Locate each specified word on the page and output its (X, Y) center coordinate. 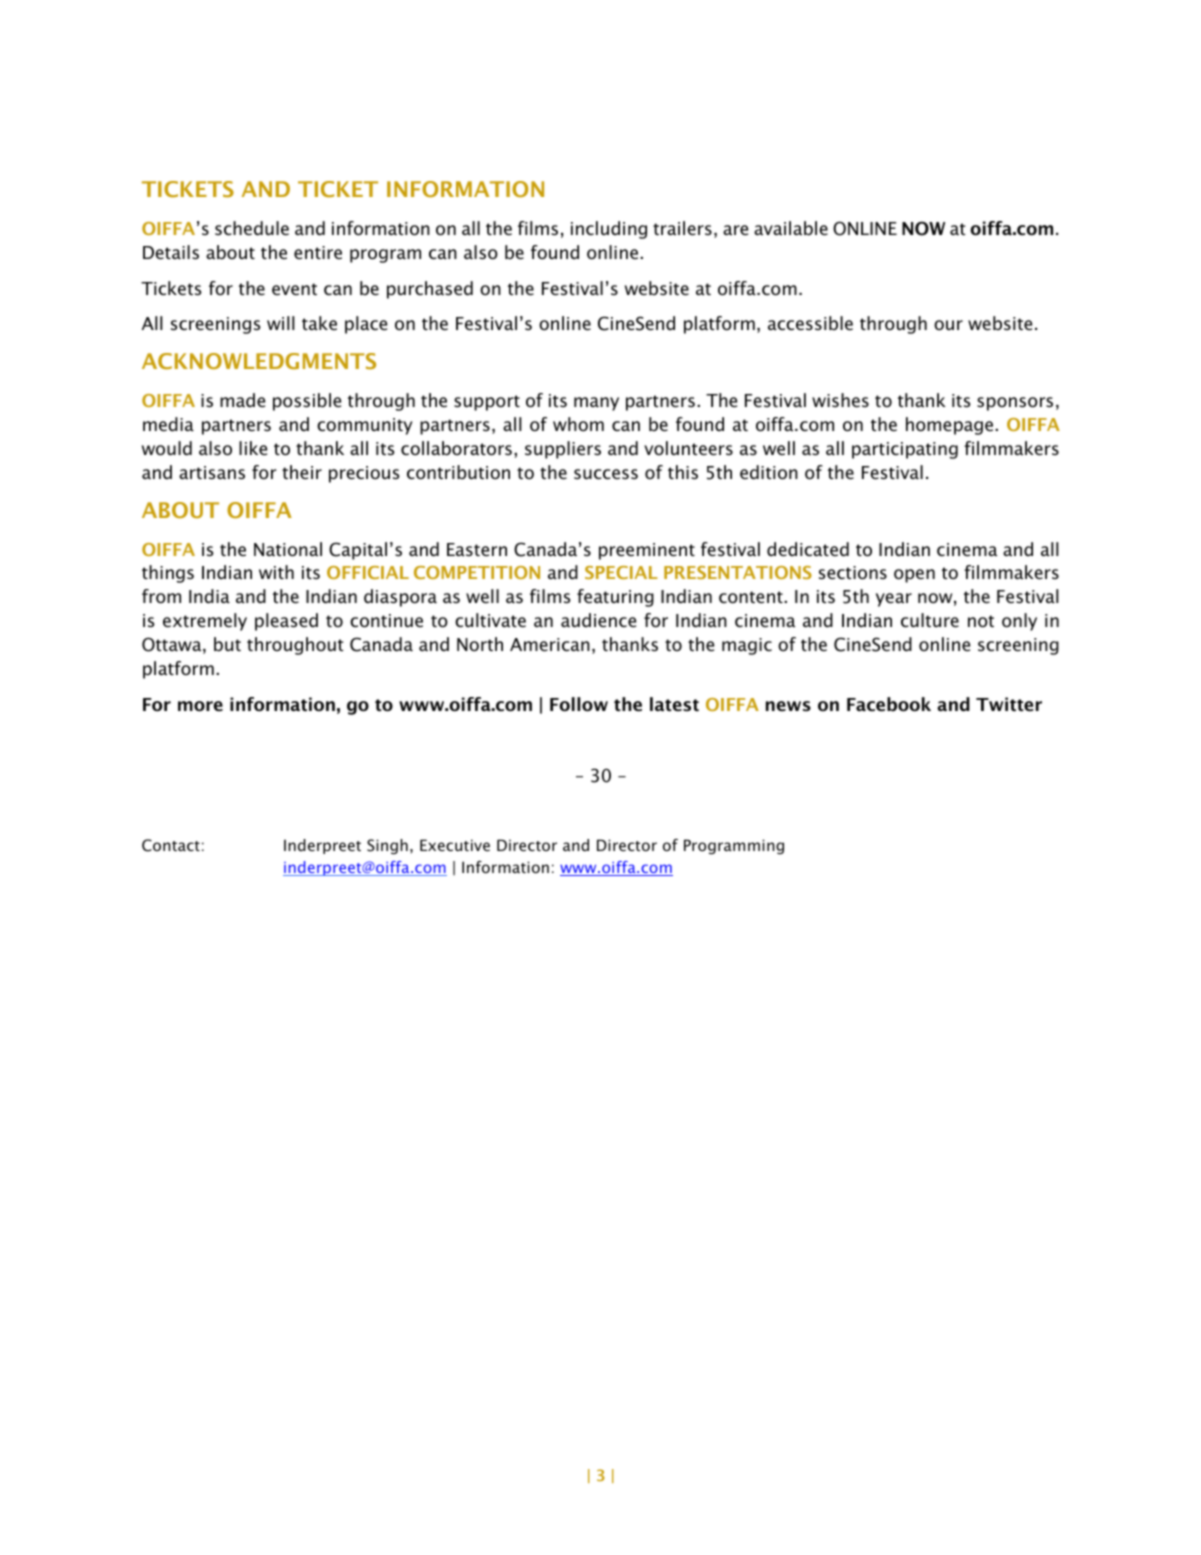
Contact (171, 845)
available (791, 228)
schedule (252, 228)
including (609, 230)
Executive (455, 845)
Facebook (889, 704)
